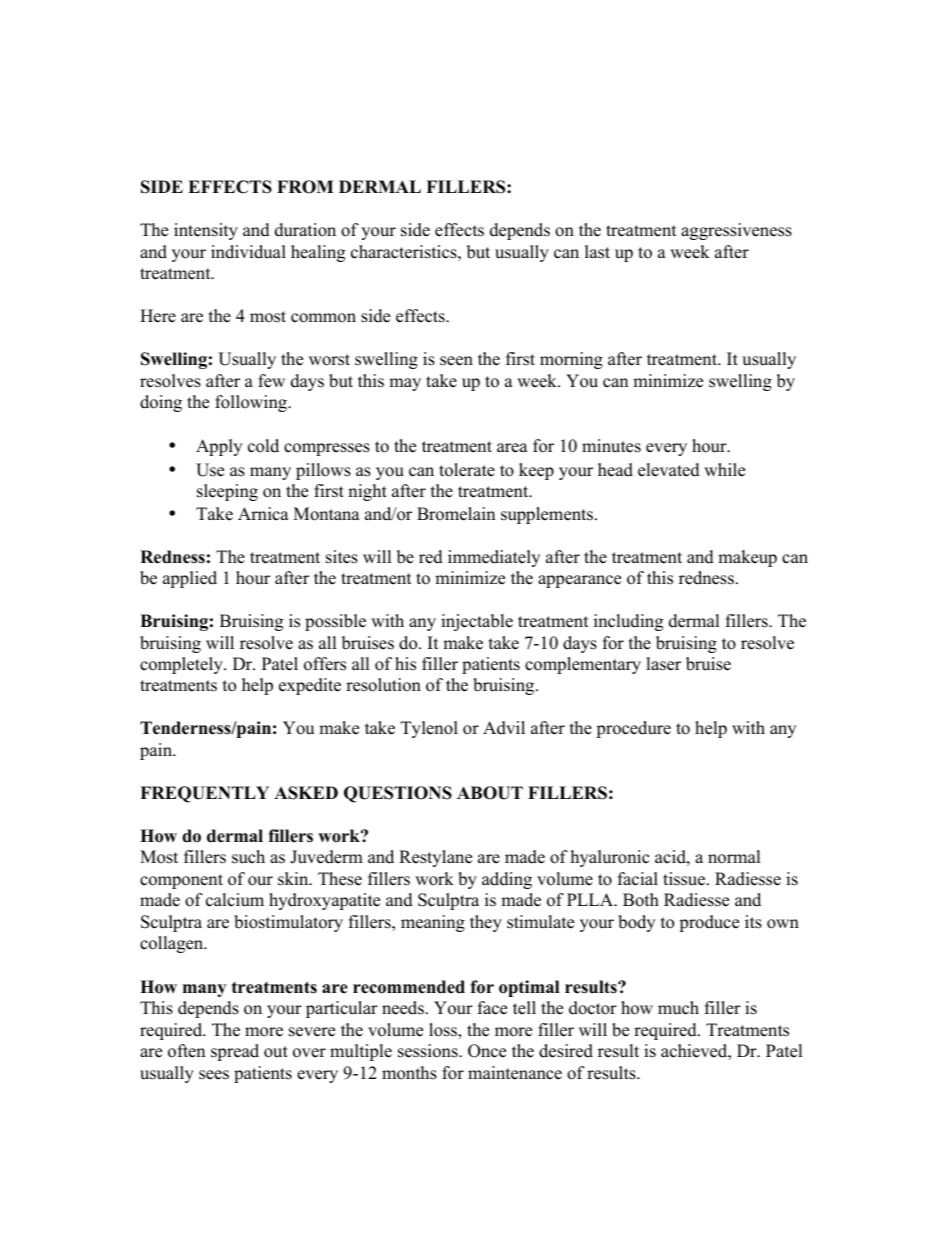 The width and height of the screenshot is (952, 1233). I want to click on aggressiveness, so click(736, 231).
